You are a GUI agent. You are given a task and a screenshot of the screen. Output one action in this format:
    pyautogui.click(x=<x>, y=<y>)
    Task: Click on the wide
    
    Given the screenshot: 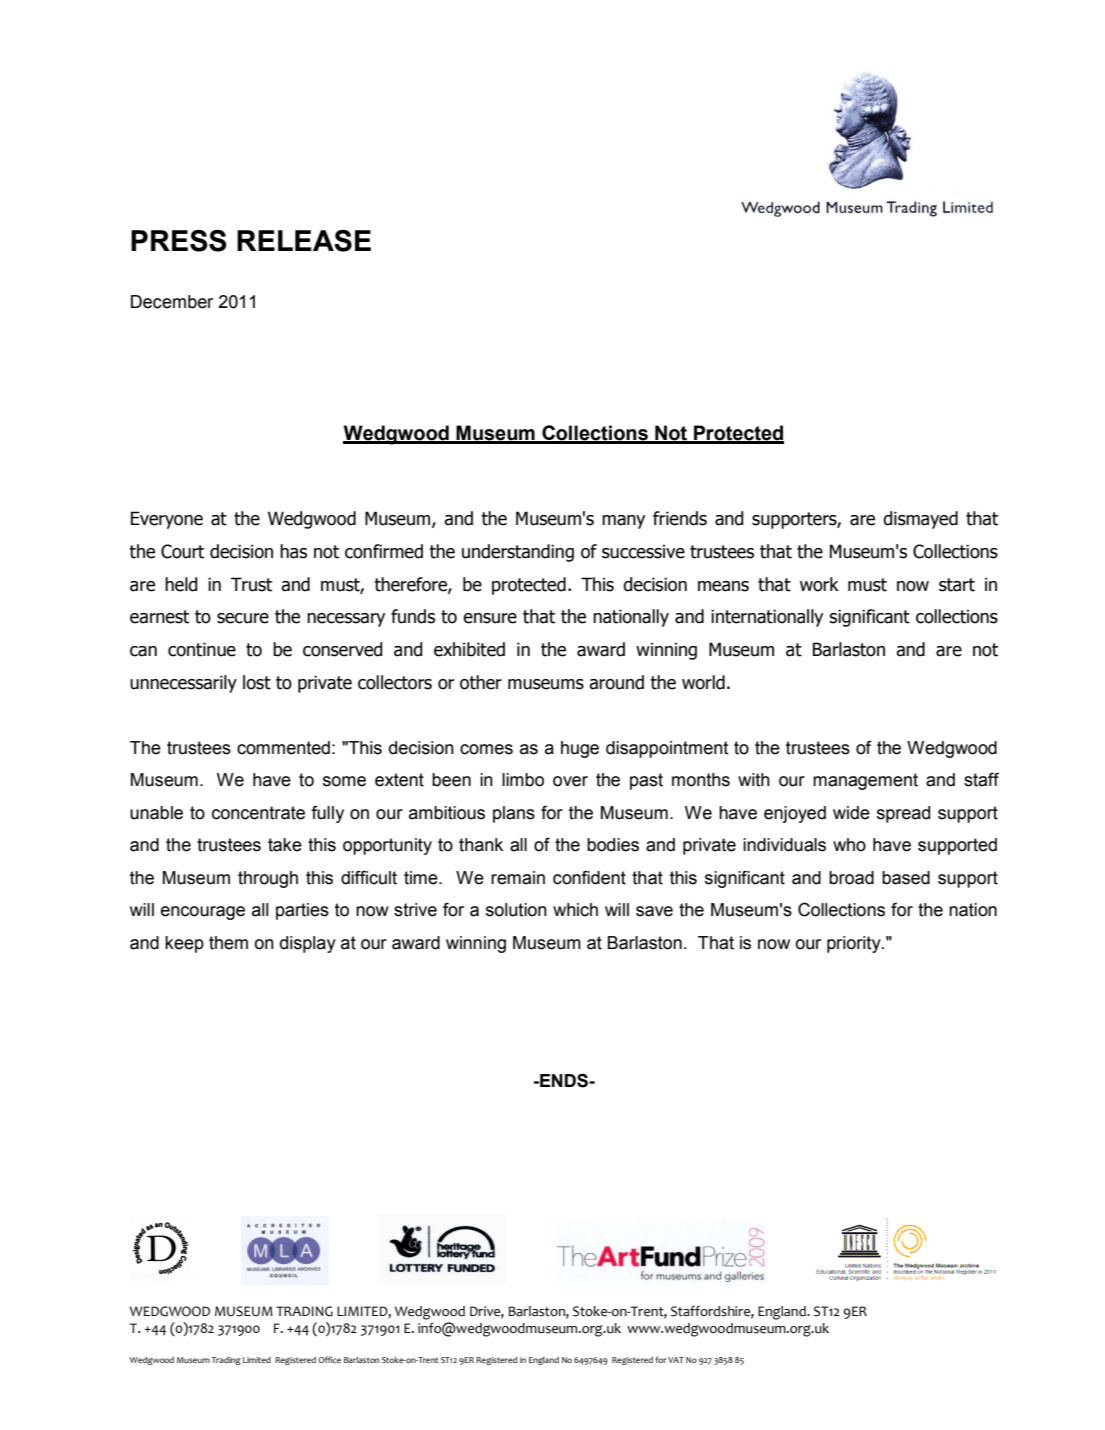 What is the action you would take?
    pyautogui.click(x=851, y=813)
